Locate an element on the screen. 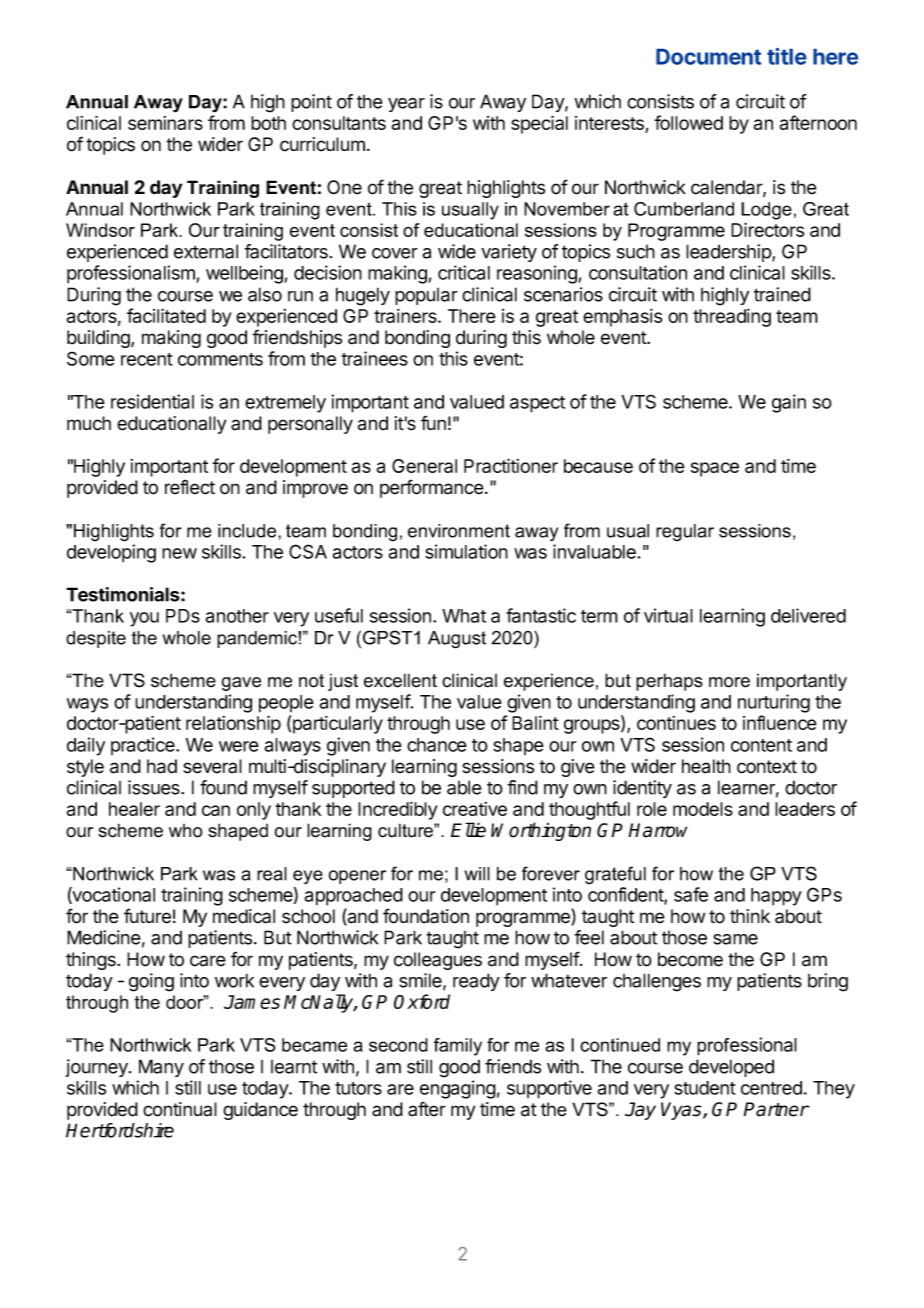  you is located at coordinates (144, 619).
